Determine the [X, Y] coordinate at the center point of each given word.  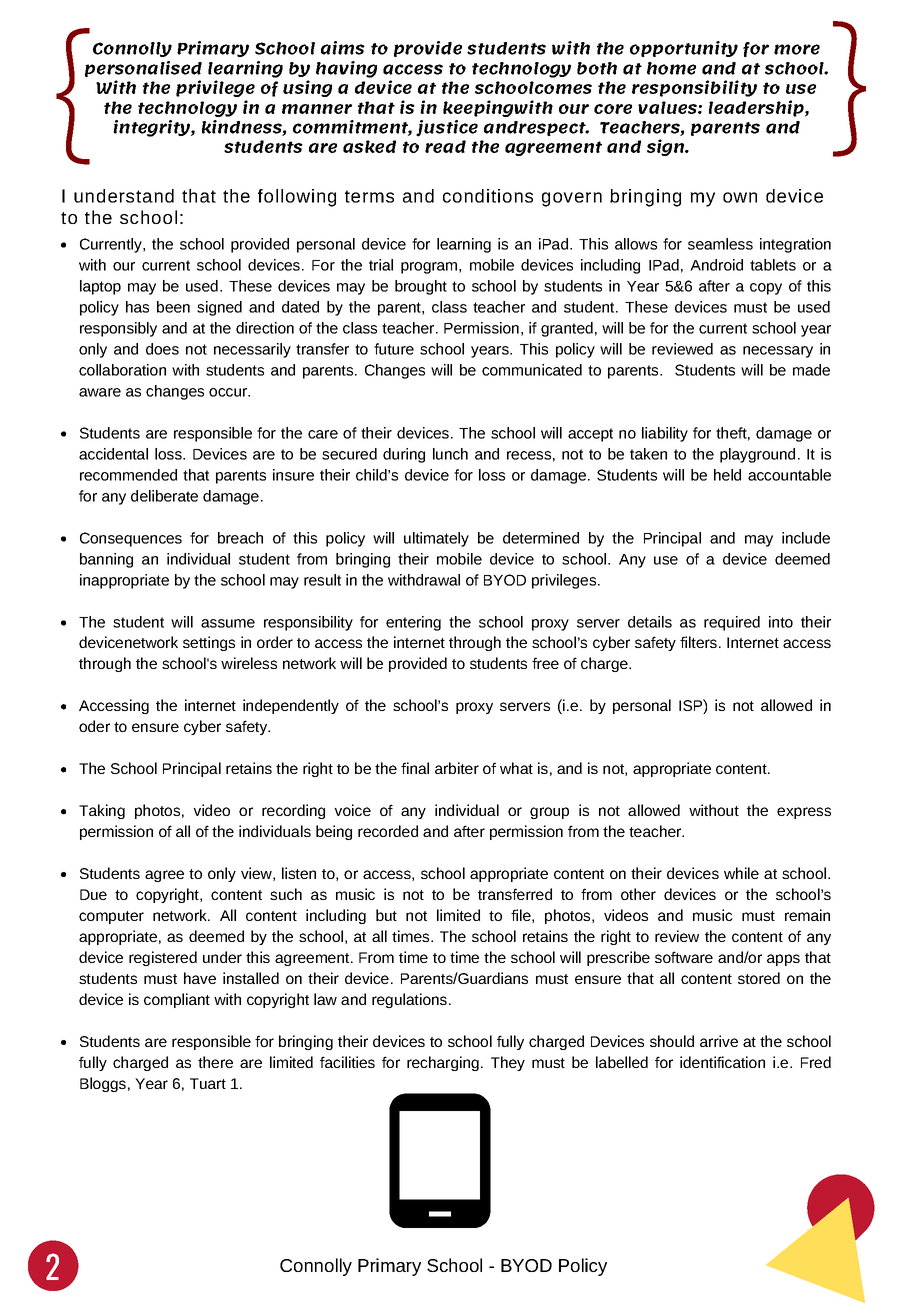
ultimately [436, 539]
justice [447, 128]
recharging [443, 1063]
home [671, 68]
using [307, 88]
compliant [177, 1000]
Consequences [131, 539]
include [806, 538]
